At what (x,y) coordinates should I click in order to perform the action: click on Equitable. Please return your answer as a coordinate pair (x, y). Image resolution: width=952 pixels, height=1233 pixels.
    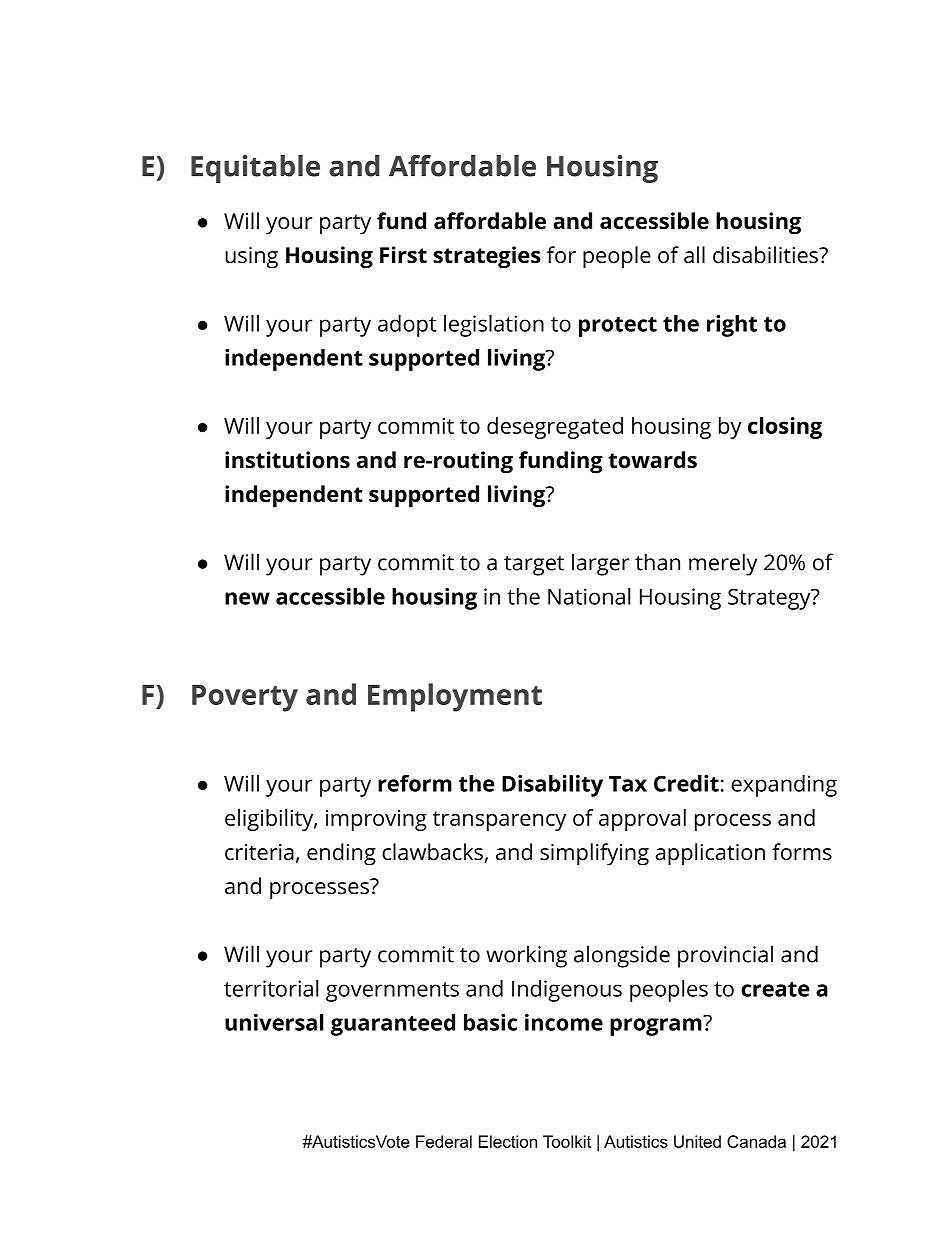
    Looking at the image, I should click on (255, 169).
